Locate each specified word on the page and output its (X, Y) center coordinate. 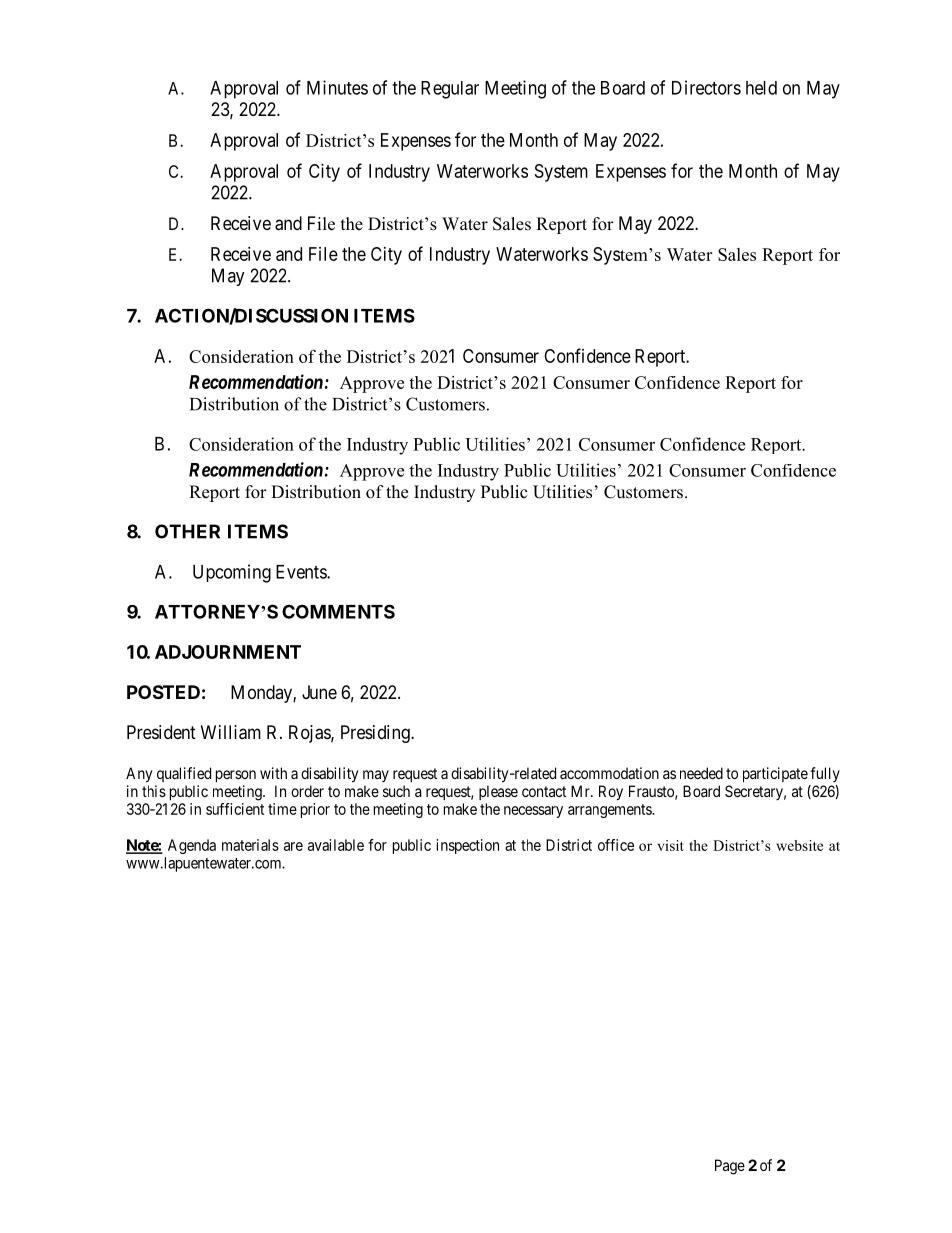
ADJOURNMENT (228, 652)
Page (730, 1167)
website (799, 845)
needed (701, 773)
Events (302, 572)
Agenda (192, 846)
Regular (450, 90)
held (761, 88)
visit (670, 845)
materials (250, 845)
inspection (467, 846)
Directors (706, 87)
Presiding (376, 734)
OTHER (187, 531)
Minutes (337, 87)
